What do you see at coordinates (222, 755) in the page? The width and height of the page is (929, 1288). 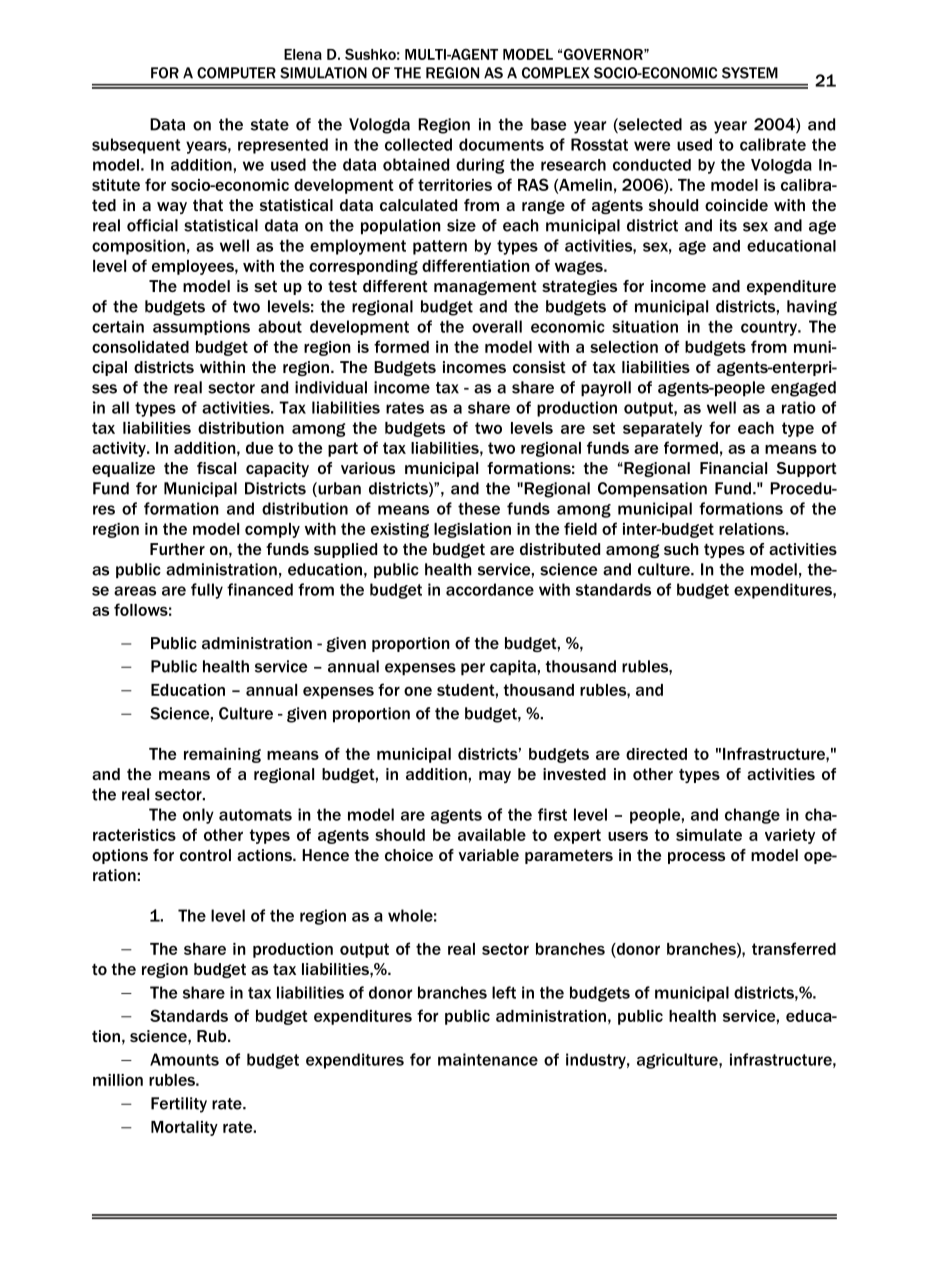 I see `remaining` at bounding box center [222, 755].
